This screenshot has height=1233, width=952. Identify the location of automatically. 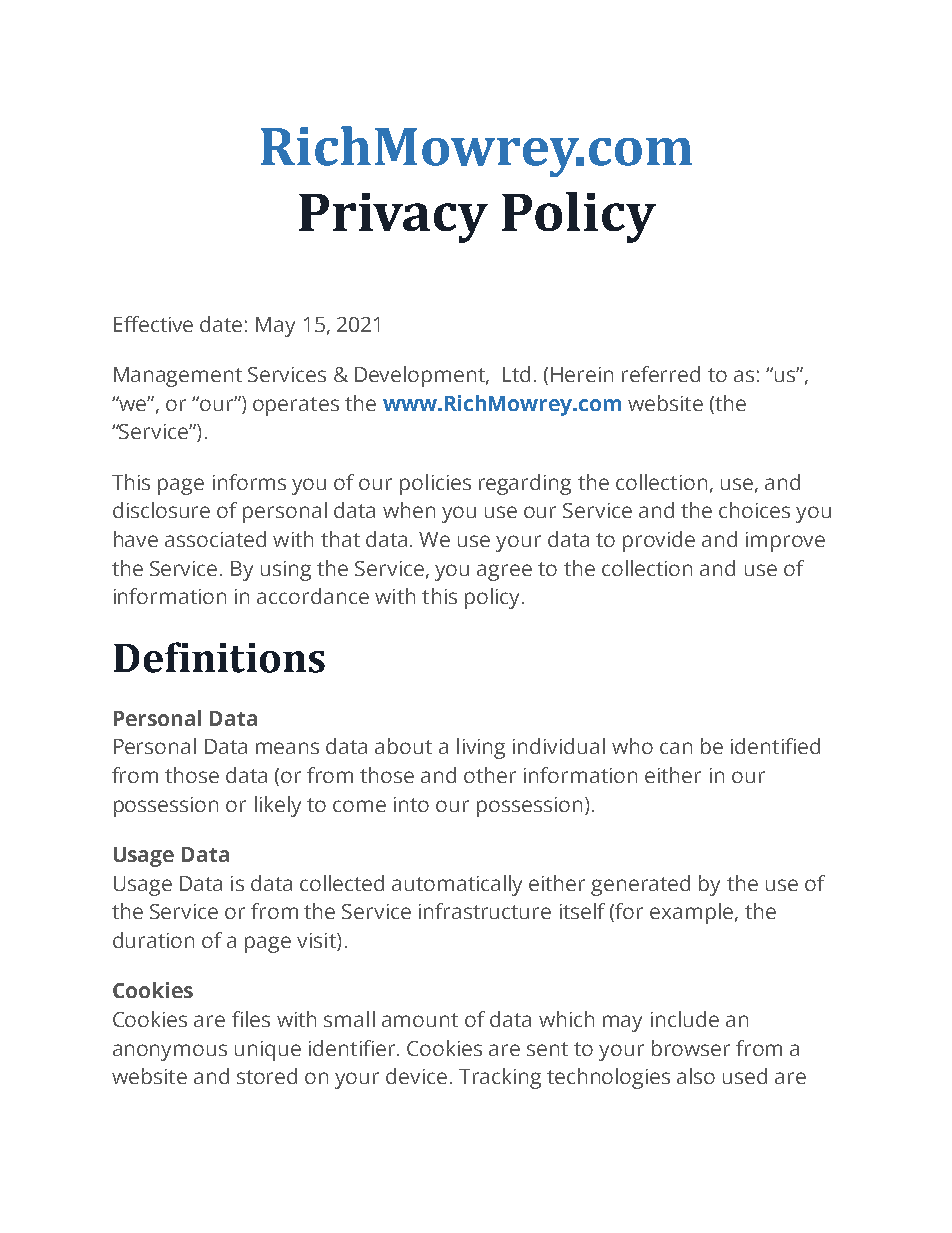
(457, 885).
